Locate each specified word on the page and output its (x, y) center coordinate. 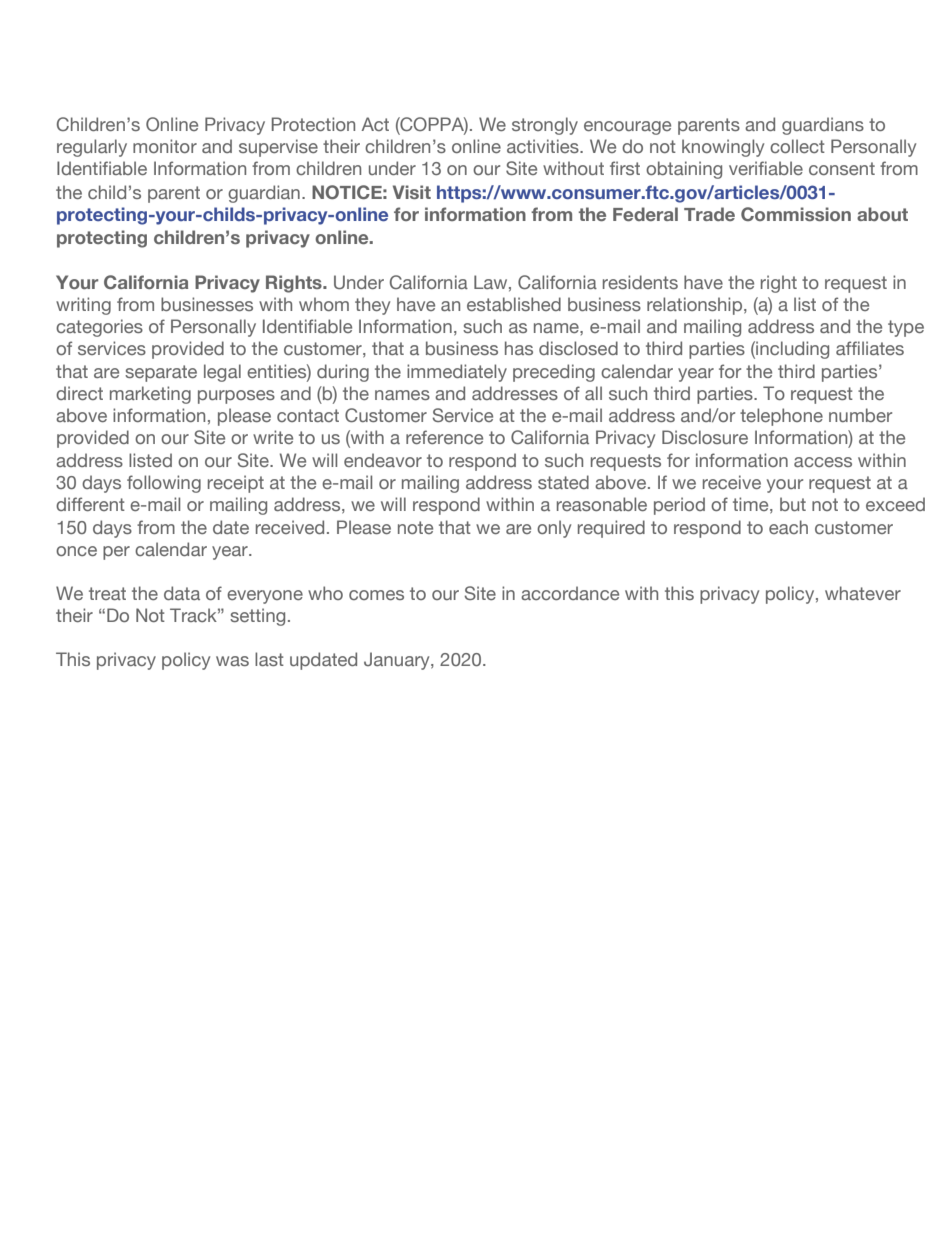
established (514, 304)
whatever (863, 593)
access (823, 462)
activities (544, 146)
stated (563, 482)
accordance (570, 593)
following (164, 484)
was (232, 661)
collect (797, 146)
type (906, 328)
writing (83, 306)
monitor (165, 146)
